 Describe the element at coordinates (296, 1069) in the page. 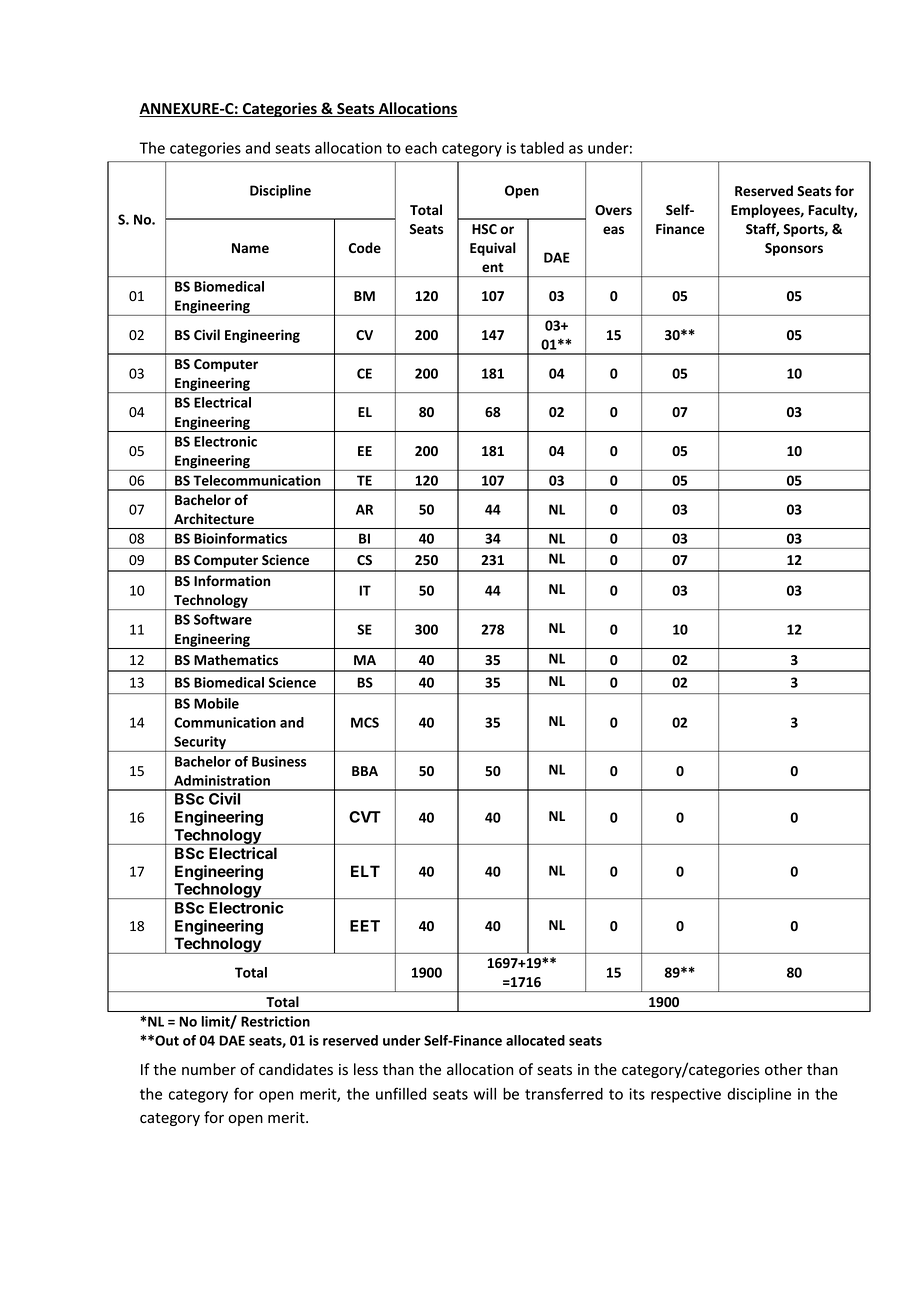

I see `candidates` at that location.
